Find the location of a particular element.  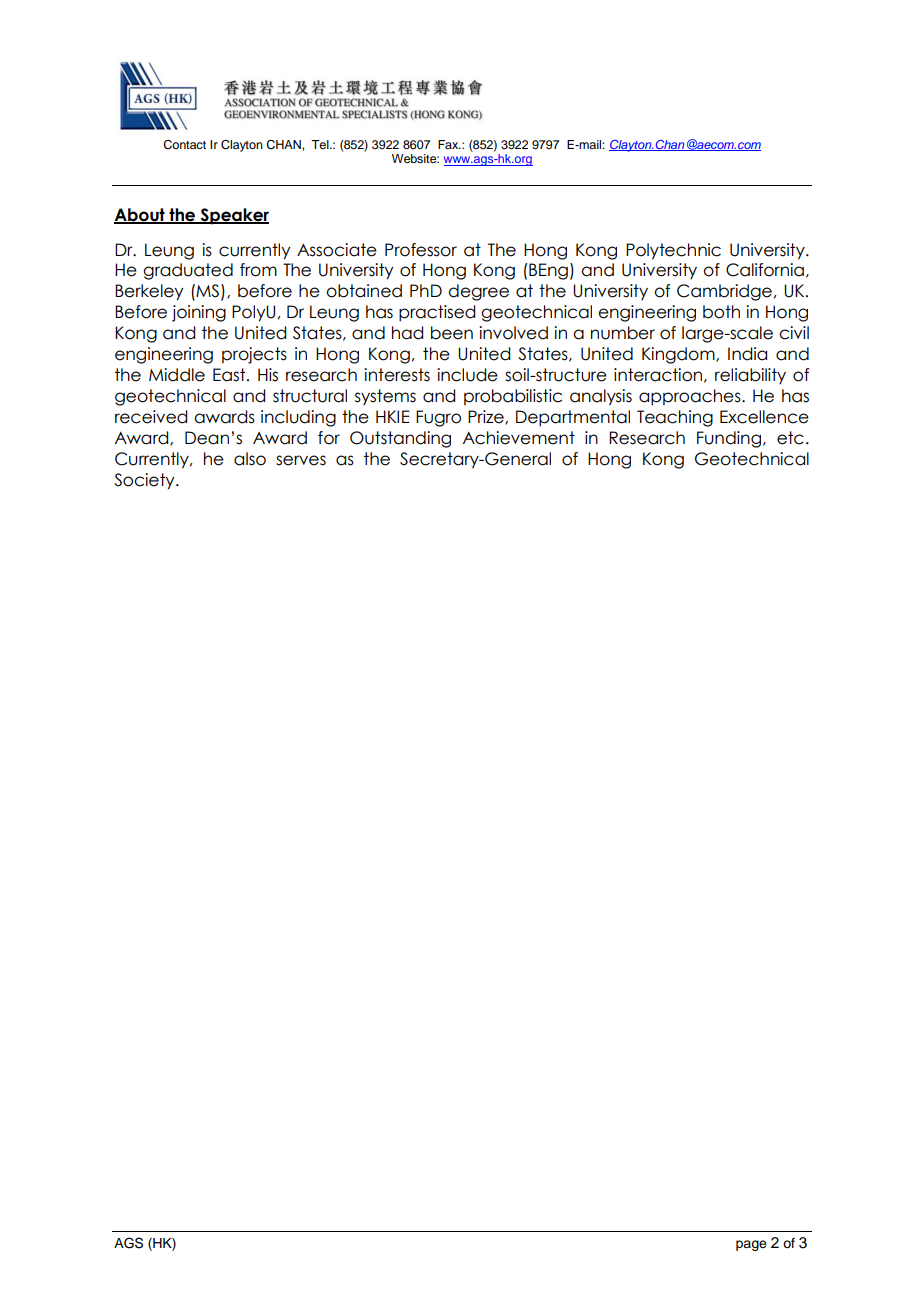

Speaker is located at coordinates (233, 216).
